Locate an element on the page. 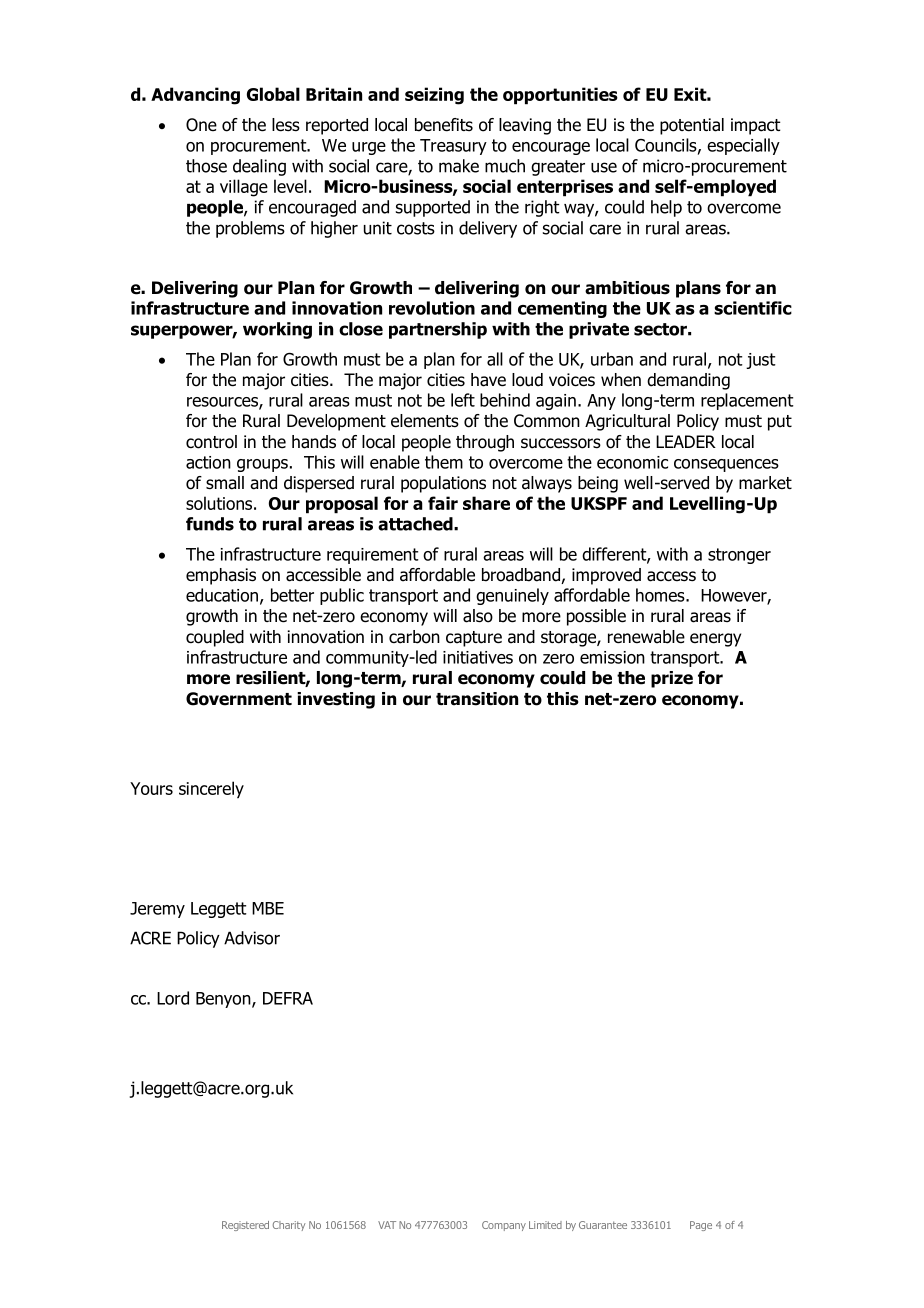 This document has height=1308, width=924. One is located at coordinates (201, 125).
